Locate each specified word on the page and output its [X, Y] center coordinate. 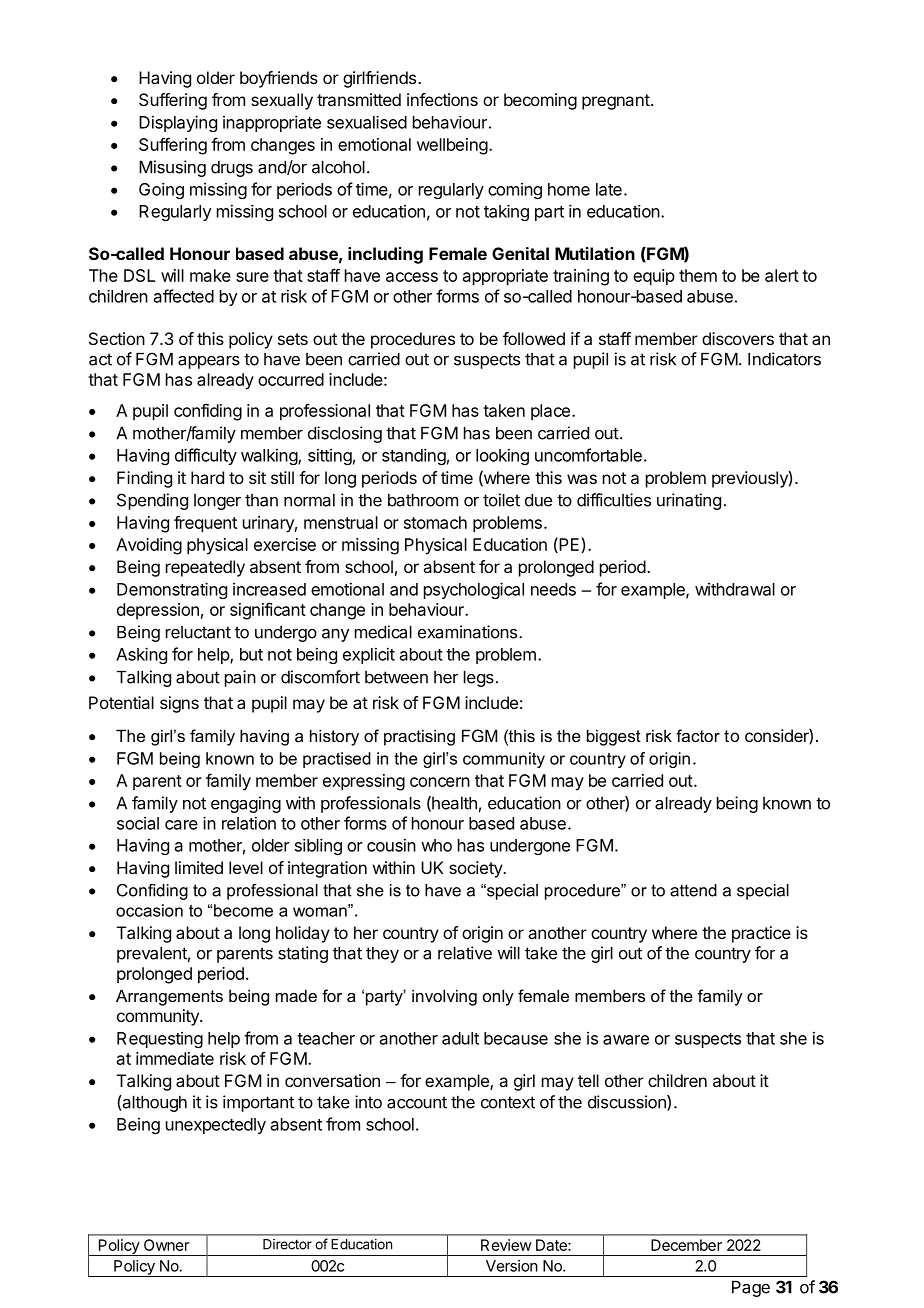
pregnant [616, 102]
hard [207, 477]
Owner [166, 1245]
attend [693, 890]
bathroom [423, 500]
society [476, 869]
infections [442, 99]
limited [199, 867]
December [686, 1245]
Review [506, 1245]
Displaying [178, 123]
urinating [689, 501]
